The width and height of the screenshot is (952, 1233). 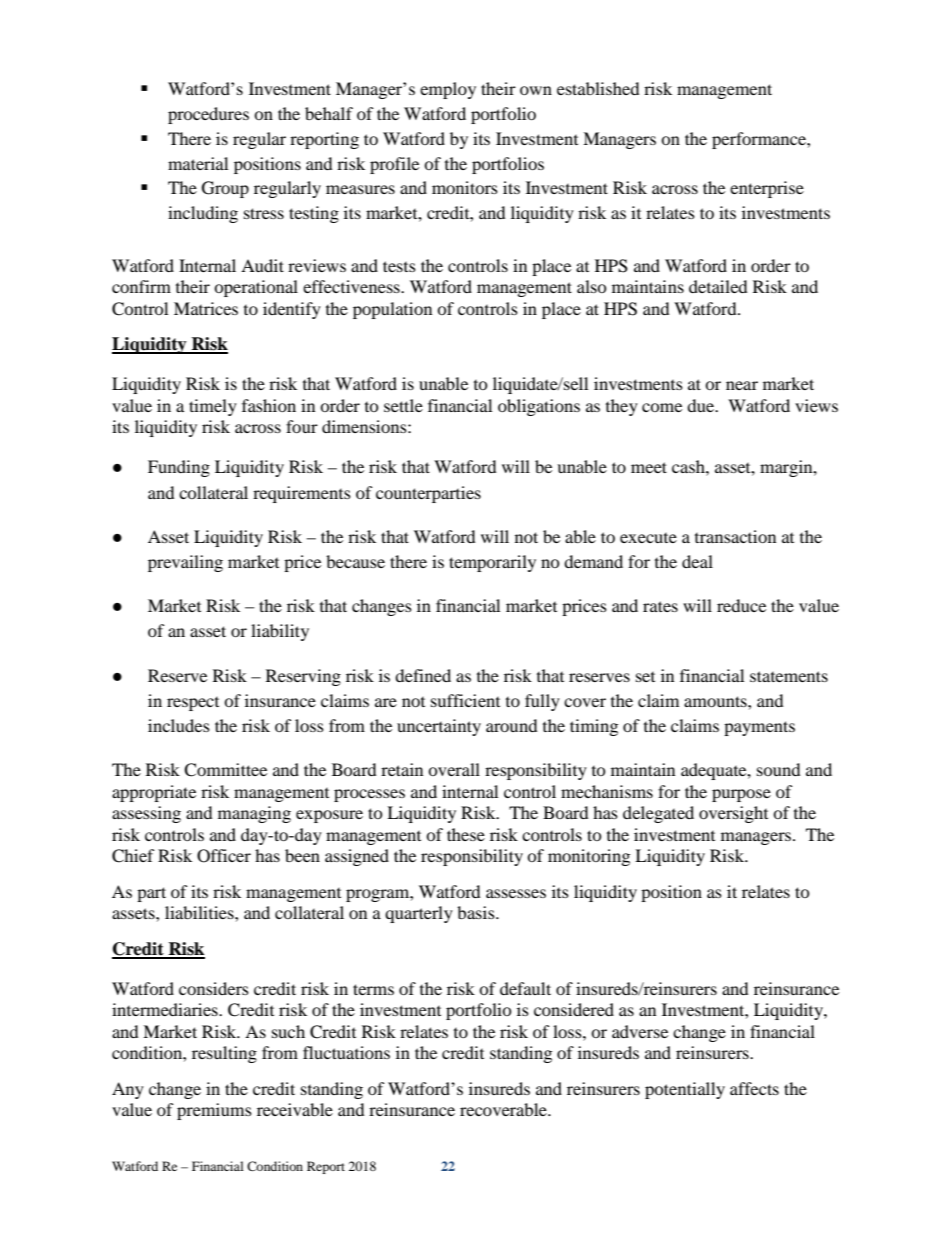 What do you see at coordinates (208, 115) in the screenshot?
I see `procedures` at bounding box center [208, 115].
